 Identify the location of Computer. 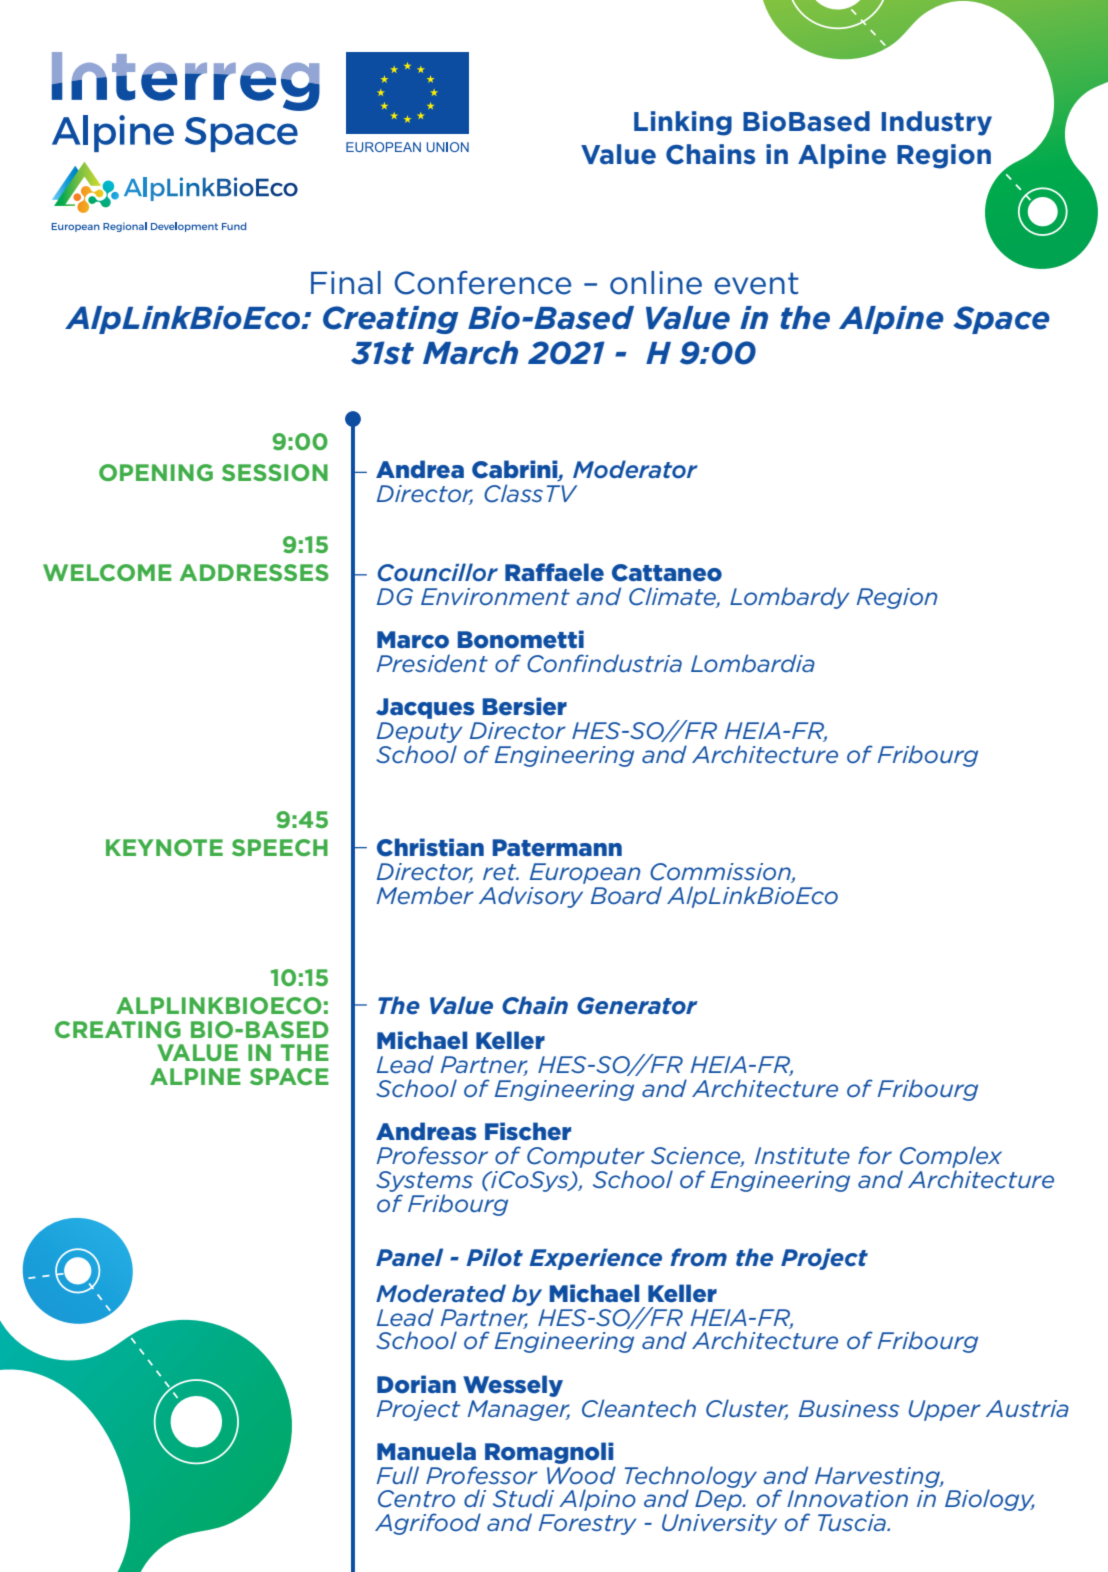
(586, 1157).
